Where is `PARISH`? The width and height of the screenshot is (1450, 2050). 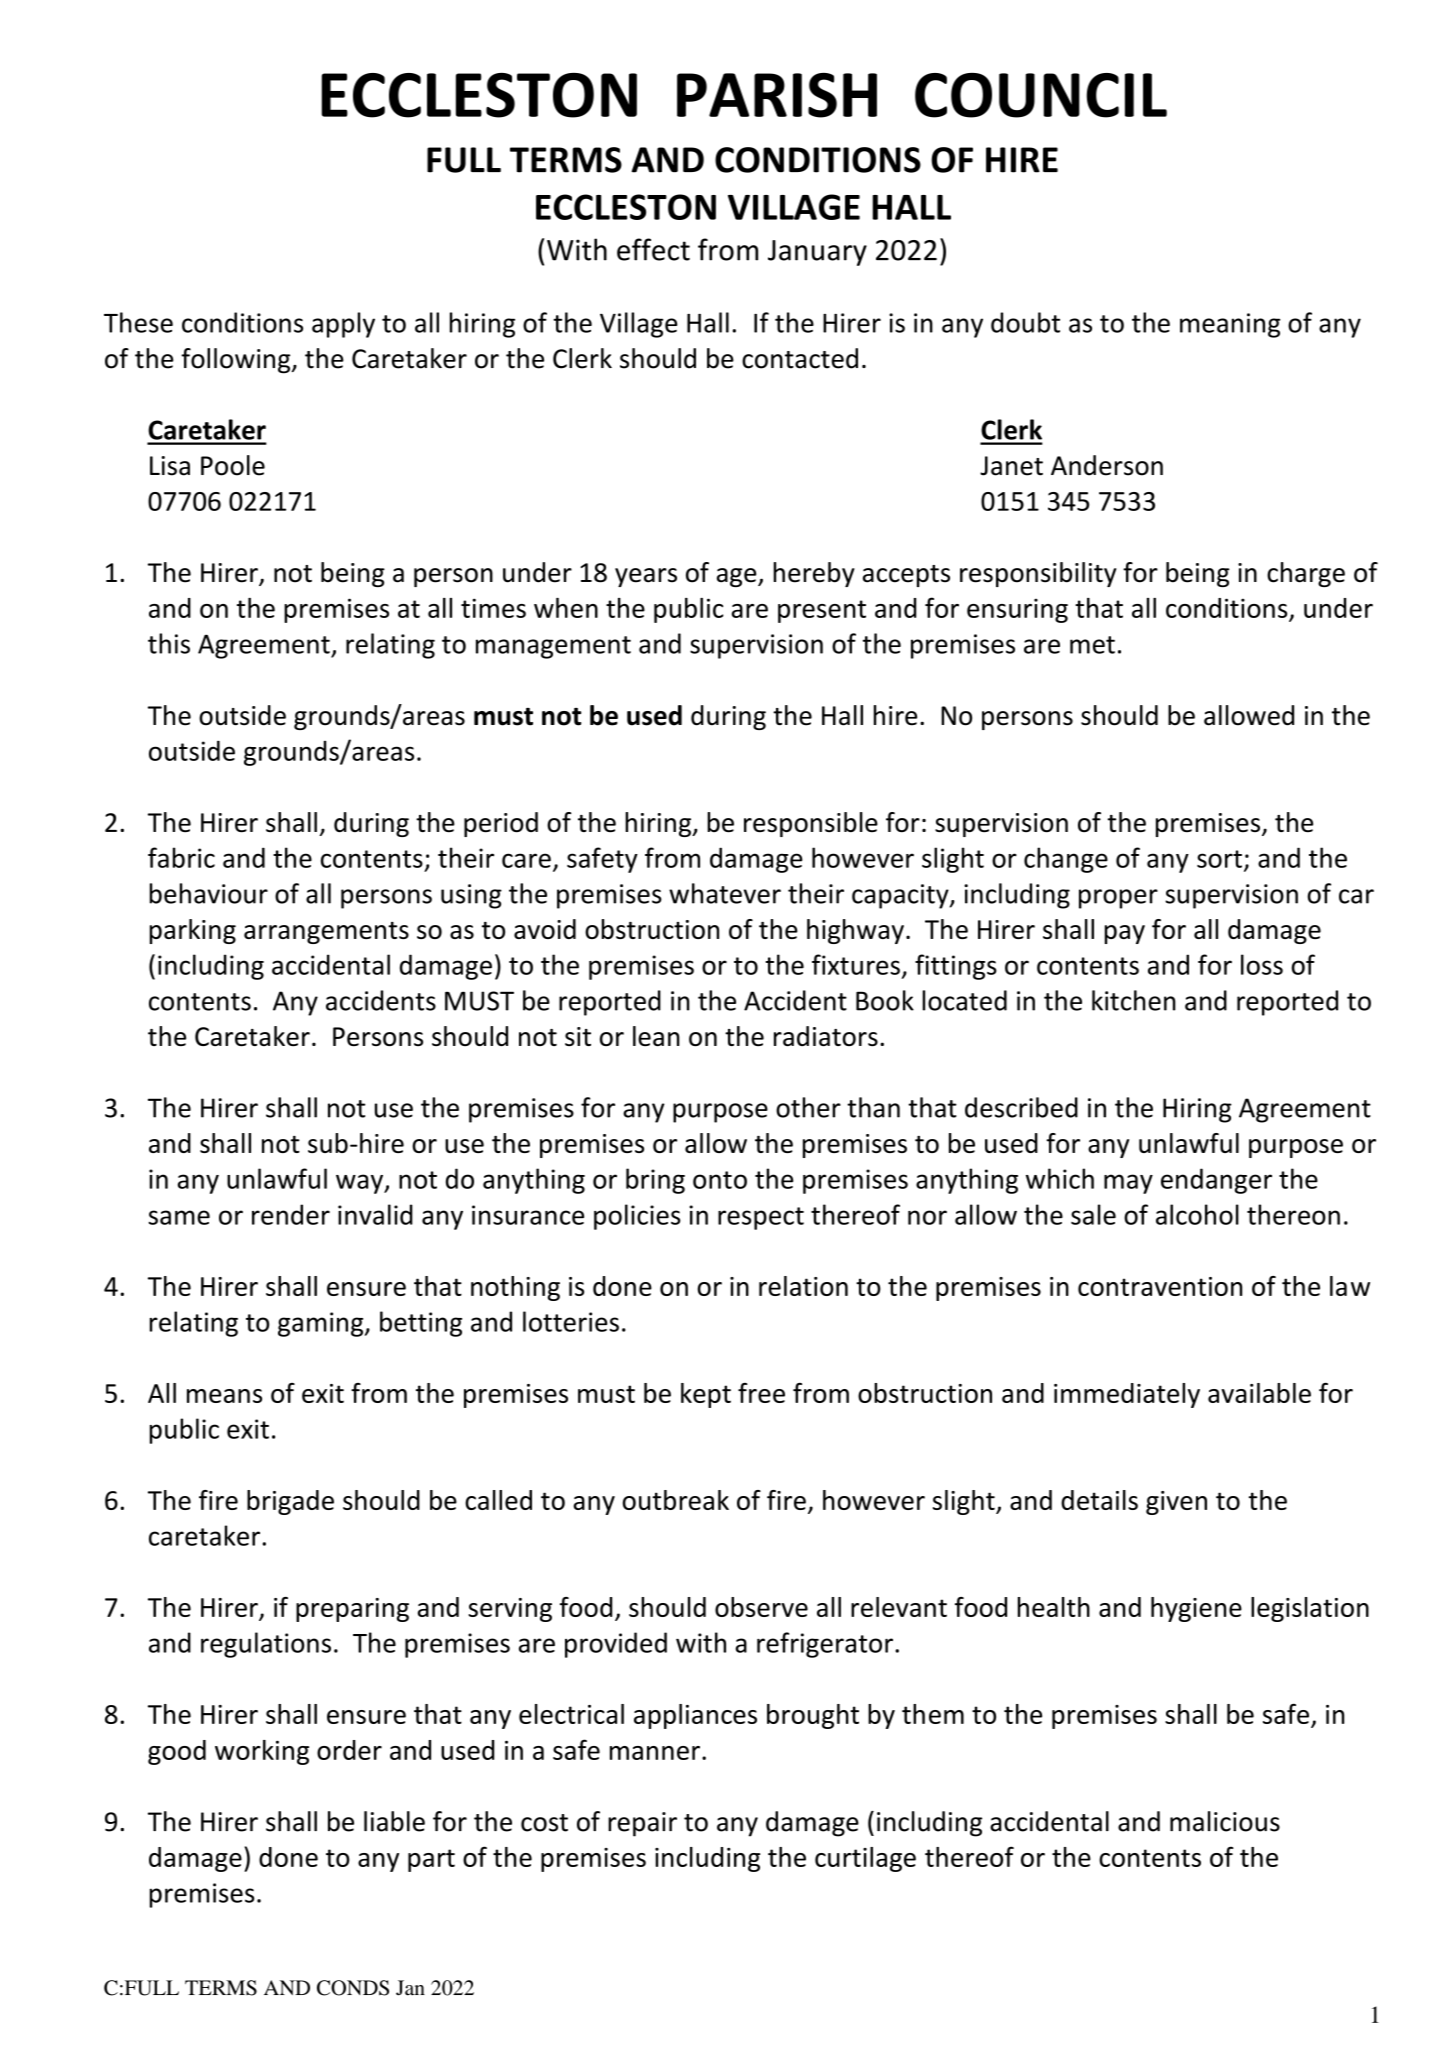 PARISH is located at coordinates (777, 95).
